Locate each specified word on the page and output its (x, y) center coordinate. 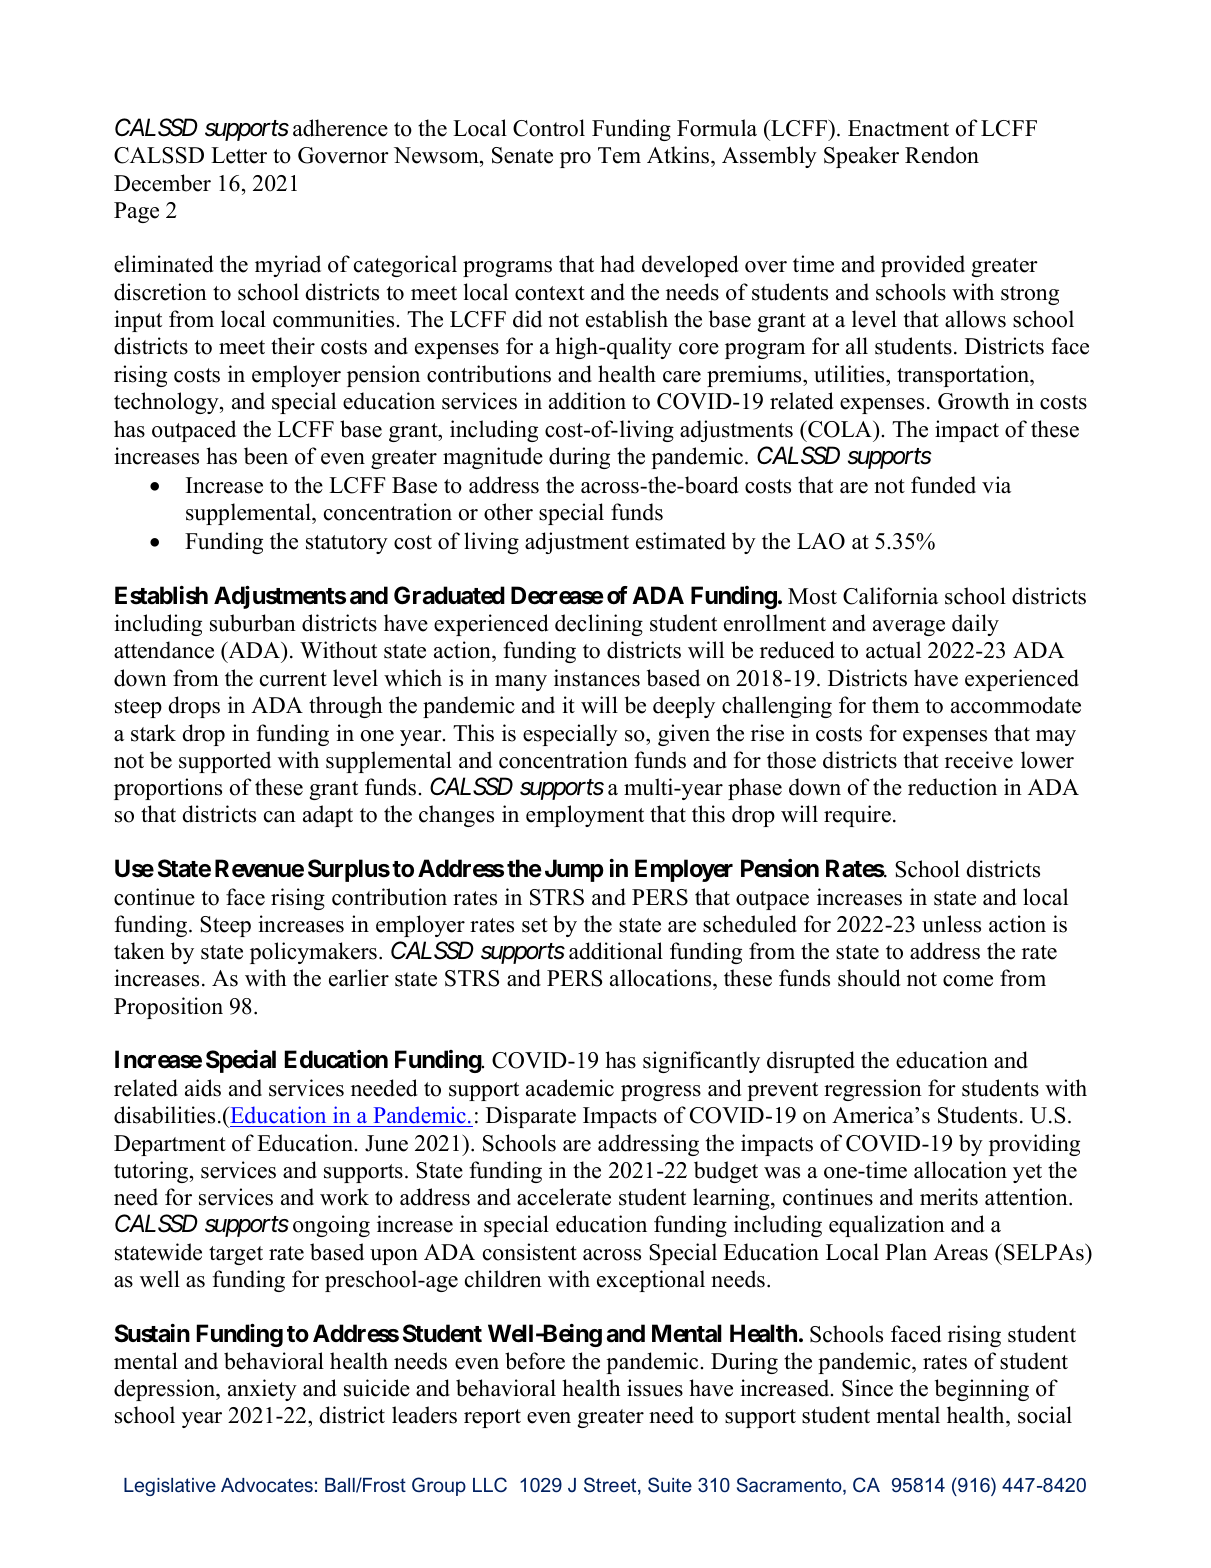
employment (585, 816)
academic (570, 1088)
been (266, 456)
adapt (328, 816)
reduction (952, 787)
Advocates (267, 1485)
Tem (619, 155)
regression (873, 1090)
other (508, 512)
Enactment (898, 128)
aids (203, 1088)
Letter (239, 155)
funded (943, 485)
